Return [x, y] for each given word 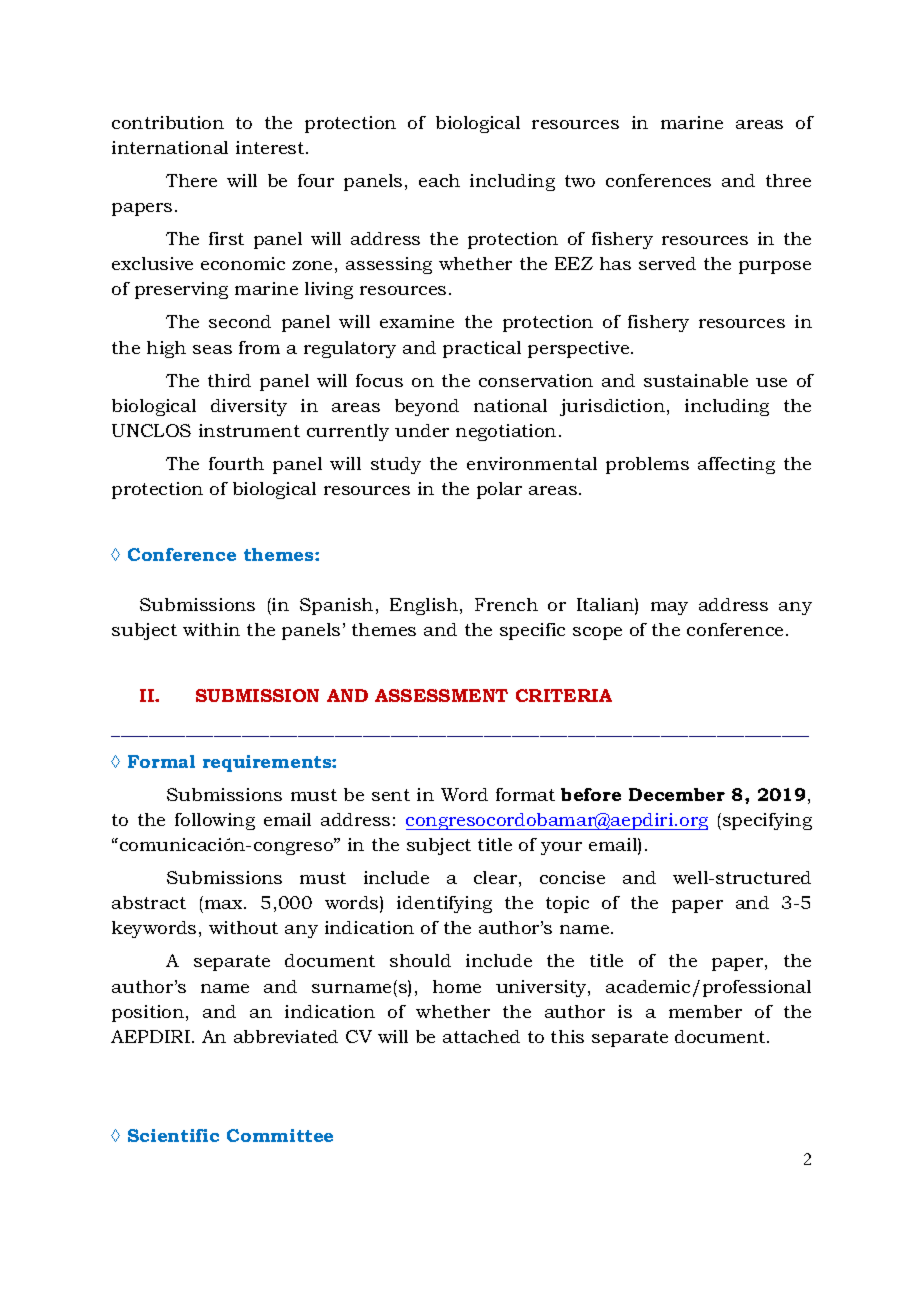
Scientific [173, 1135]
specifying [767, 821]
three [788, 180]
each [439, 180]
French [506, 604]
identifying [444, 904]
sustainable [696, 380]
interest [271, 147]
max [225, 904]
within [211, 629]
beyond [427, 407]
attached [481, 1036]
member [705, 1011]
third [229, 380]
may [669, 608]
